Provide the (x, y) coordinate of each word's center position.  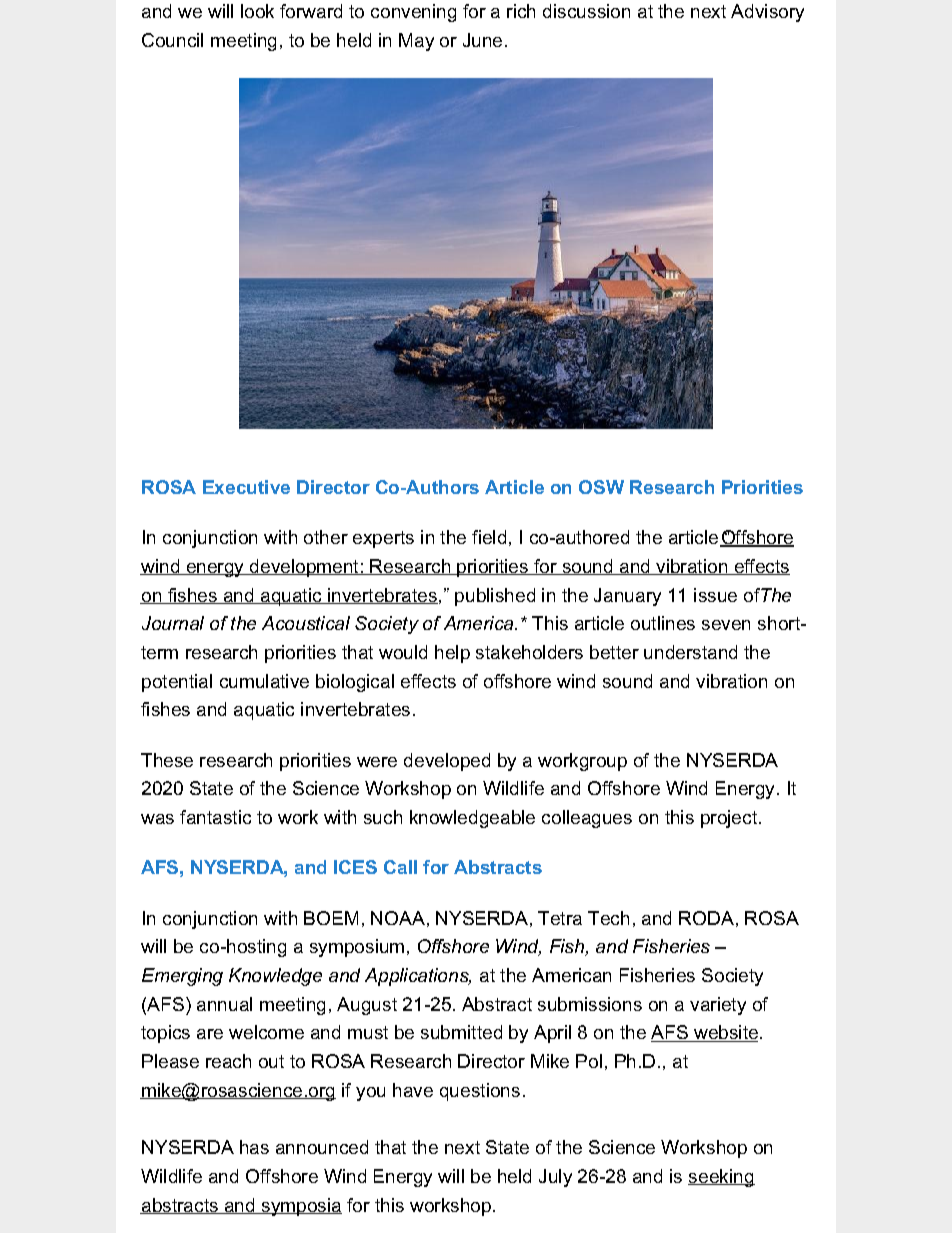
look (257, 11)
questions (480, 1092)
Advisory (767, 13)
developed (447, 762)
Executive (246, 487)
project (729, 819)
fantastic (215, 817)
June (482, 40)
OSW (601, 487)
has (254, 1147)
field (489, 537)
